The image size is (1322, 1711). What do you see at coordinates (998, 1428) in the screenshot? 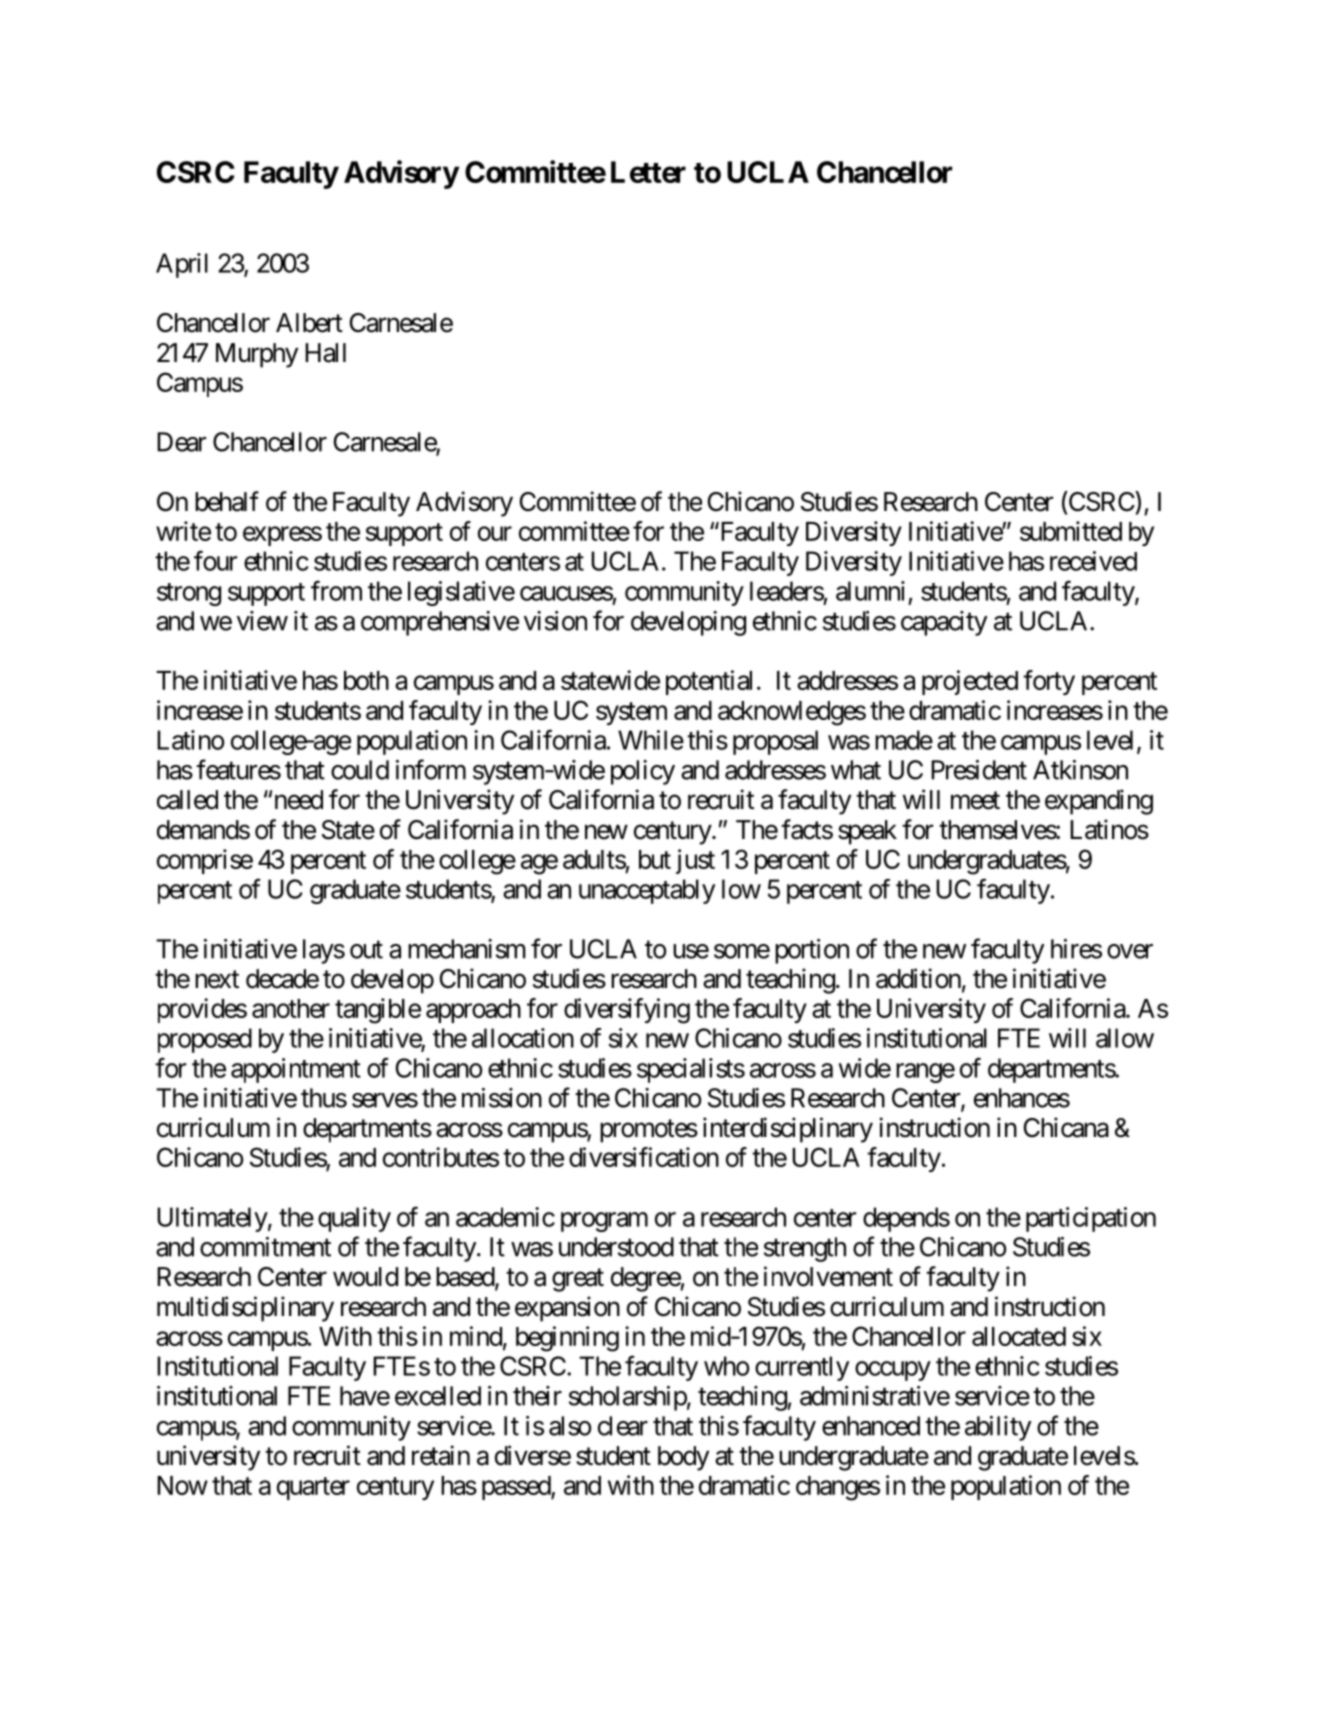
I see `ability` at bounding box center [998, 1428].
